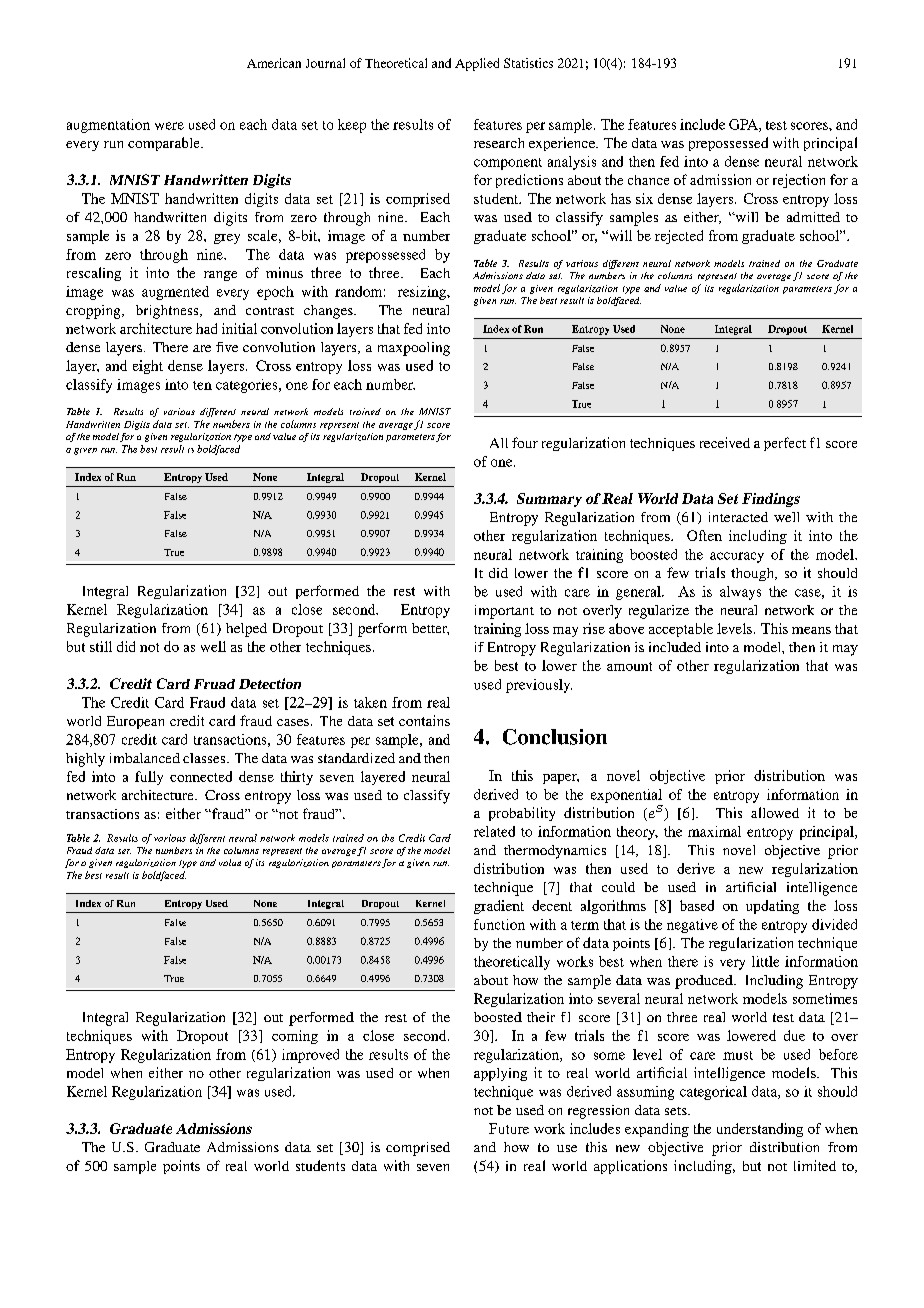 The width and height of the screenshot is (924, 1308). Describe the element at coordinates (246, 630) in the screenshot. I see `helped` at that location.
